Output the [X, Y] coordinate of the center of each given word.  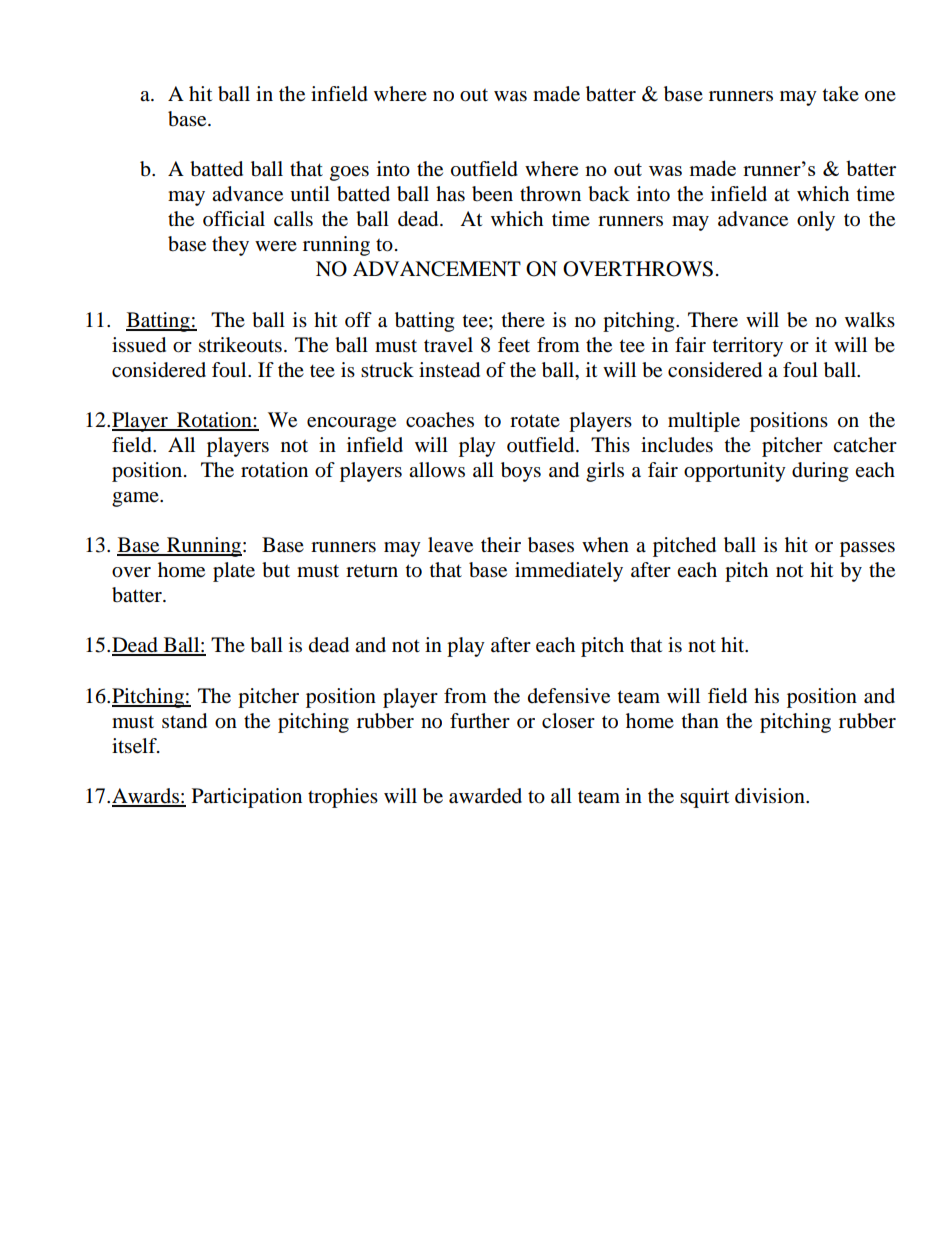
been [492, 194]
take [841, 93]
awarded [485, 796]
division [771, 796]
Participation [247, 798]
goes [349, 173]
